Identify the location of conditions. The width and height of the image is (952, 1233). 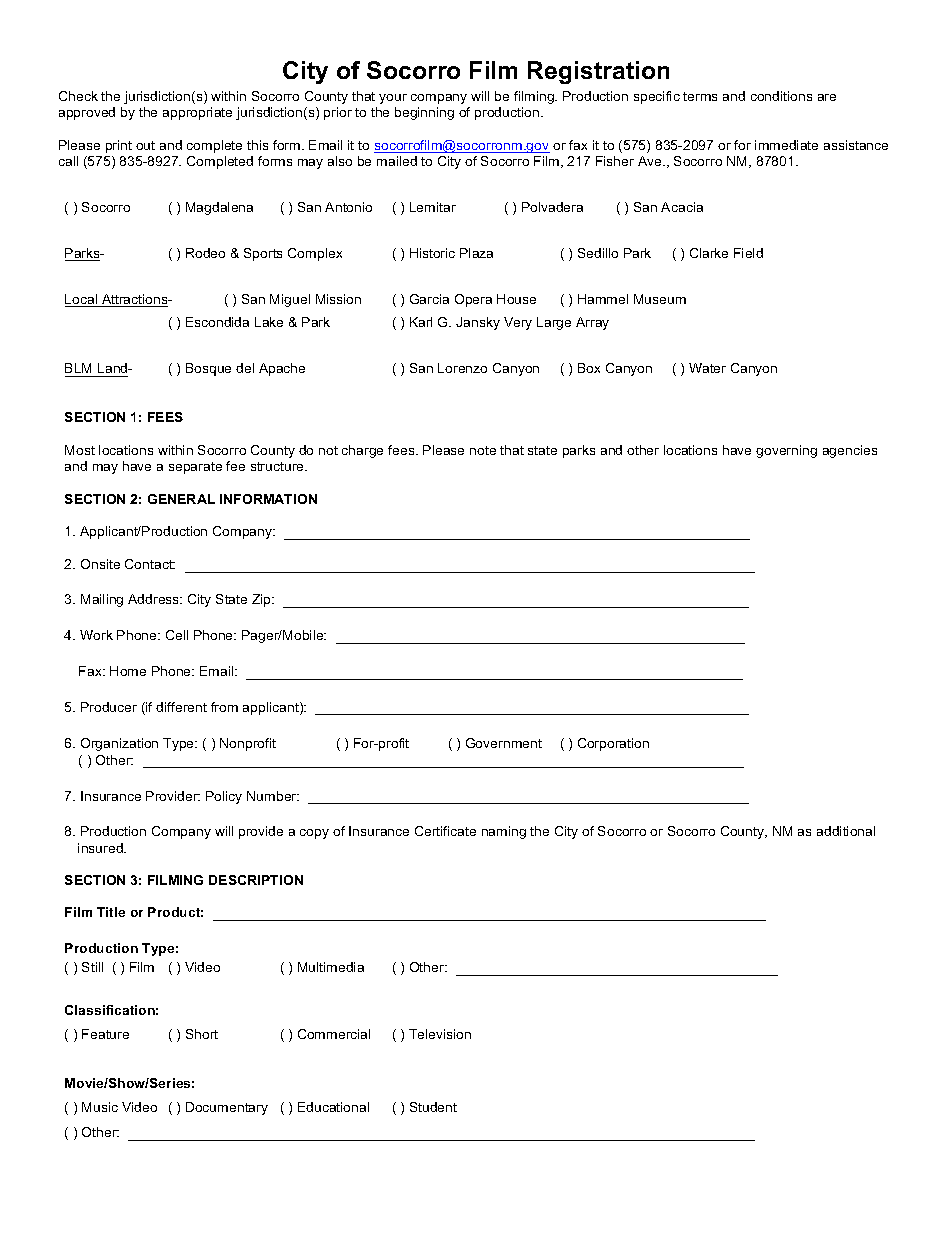
(781, 96).
